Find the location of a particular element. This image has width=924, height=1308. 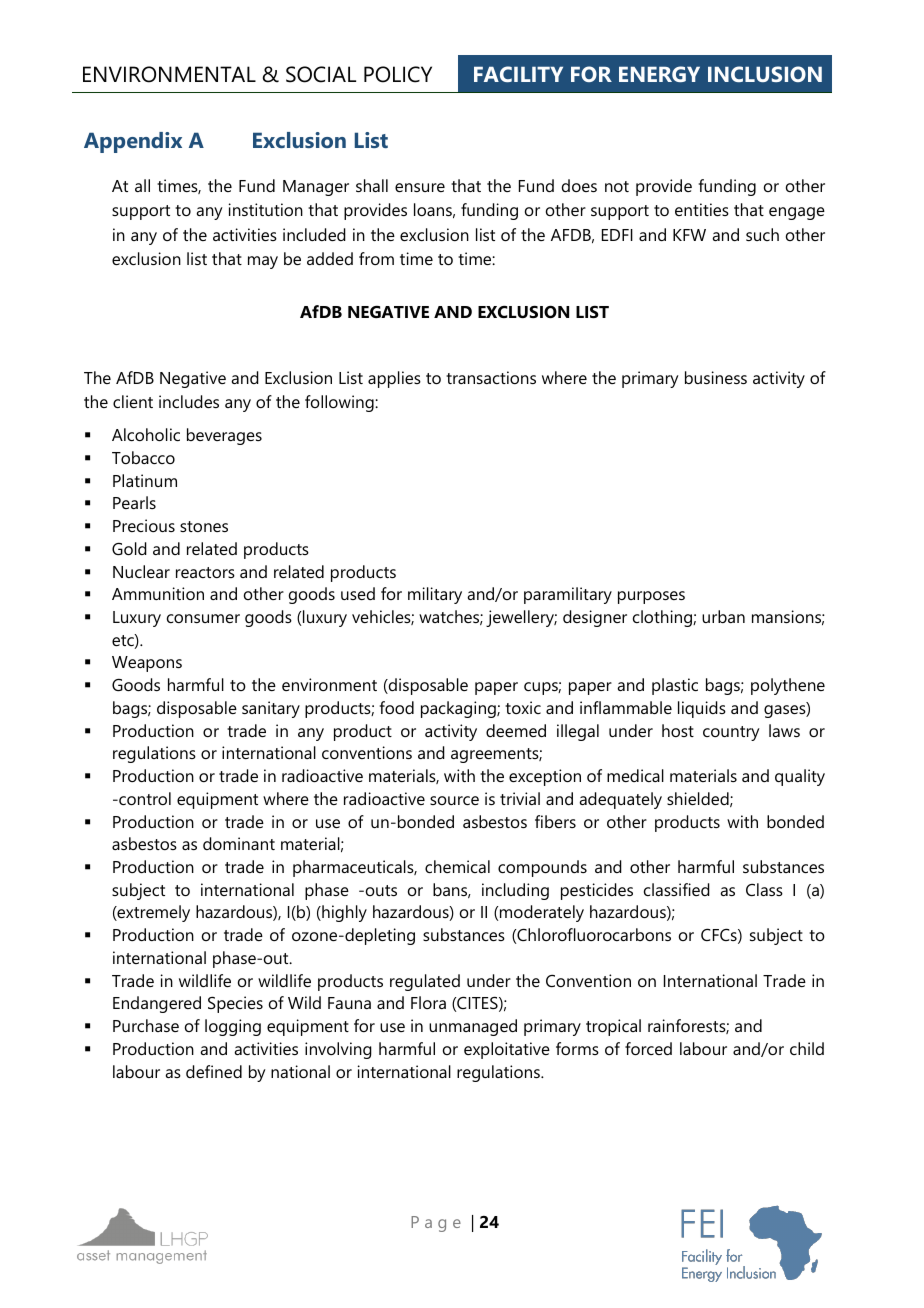

such is located at coordinates (762, 234).
